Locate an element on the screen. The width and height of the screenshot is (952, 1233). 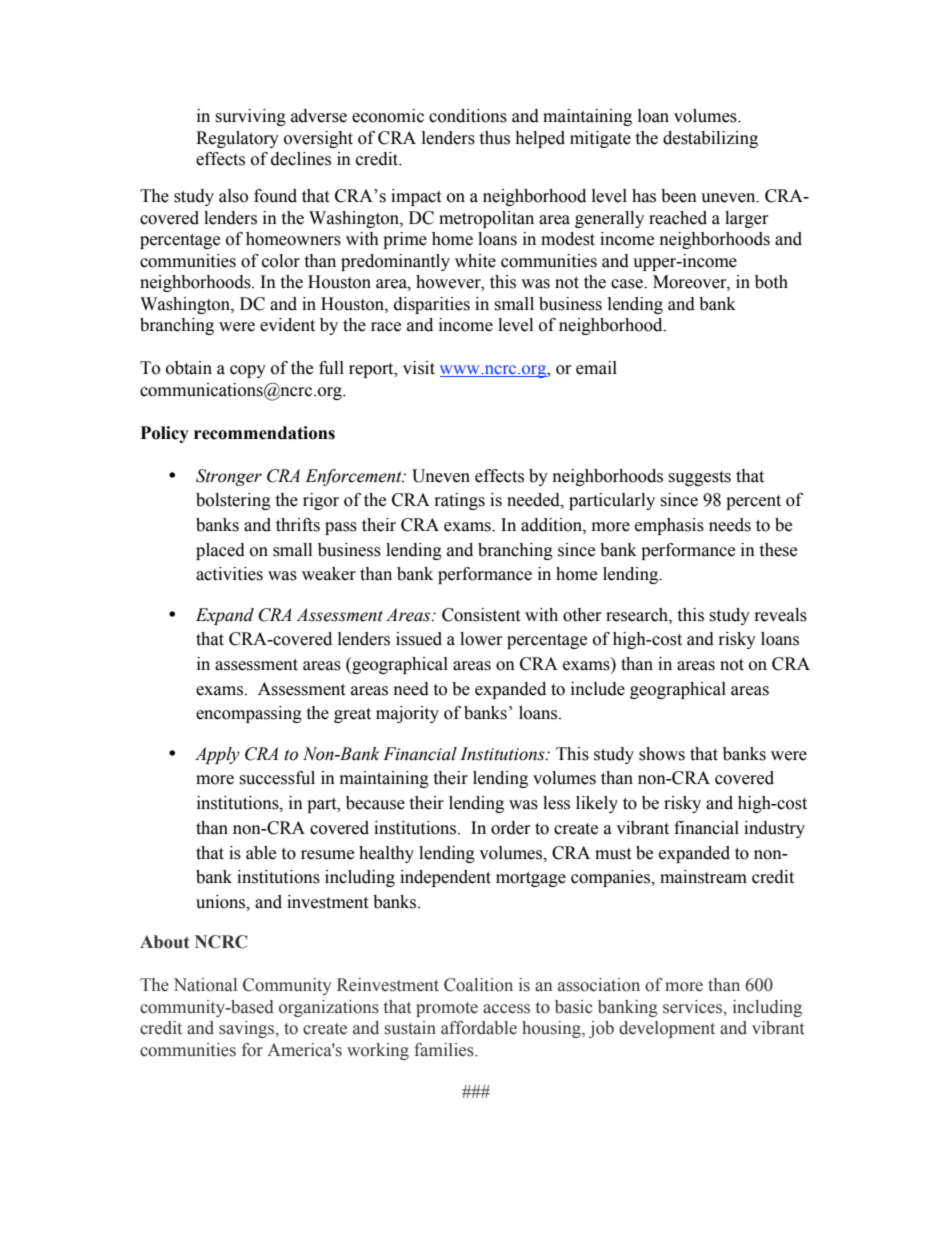
Regulatory is located at coordinates (237, 139).
